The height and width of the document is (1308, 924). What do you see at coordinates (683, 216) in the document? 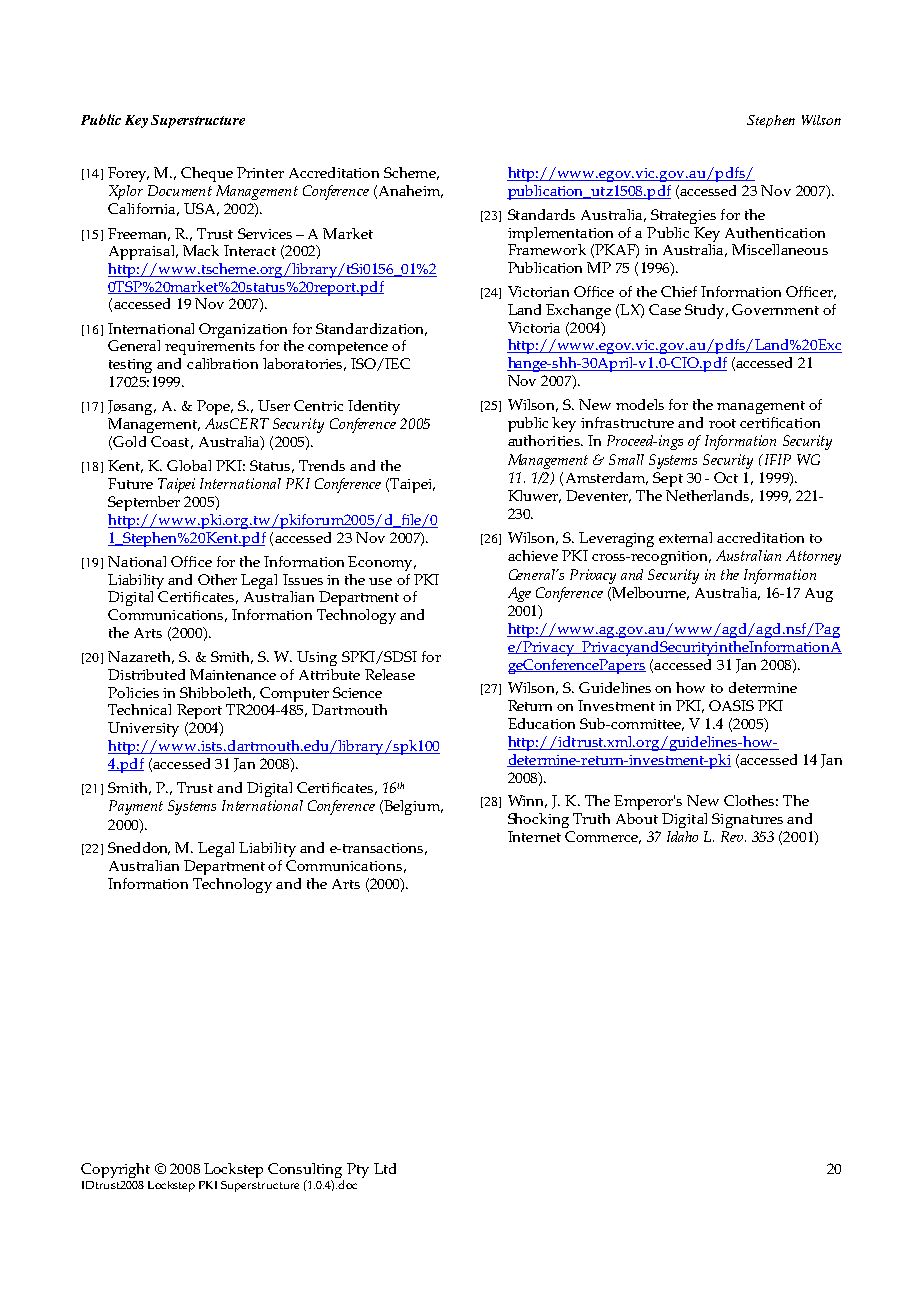
I see `Strategies` at bounding box center [683, 216].
